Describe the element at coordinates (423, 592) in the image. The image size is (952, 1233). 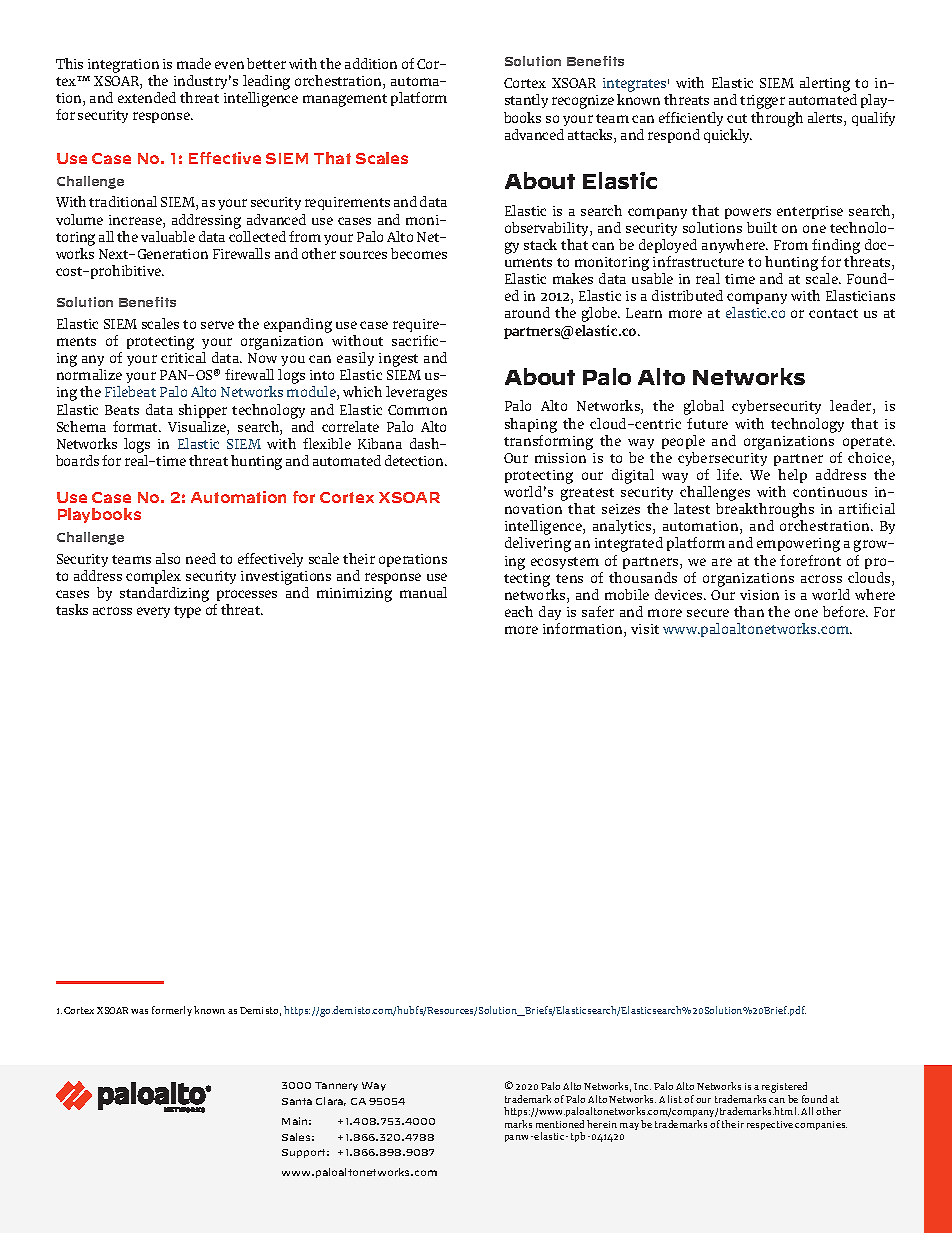
I see `manual` at that location.
